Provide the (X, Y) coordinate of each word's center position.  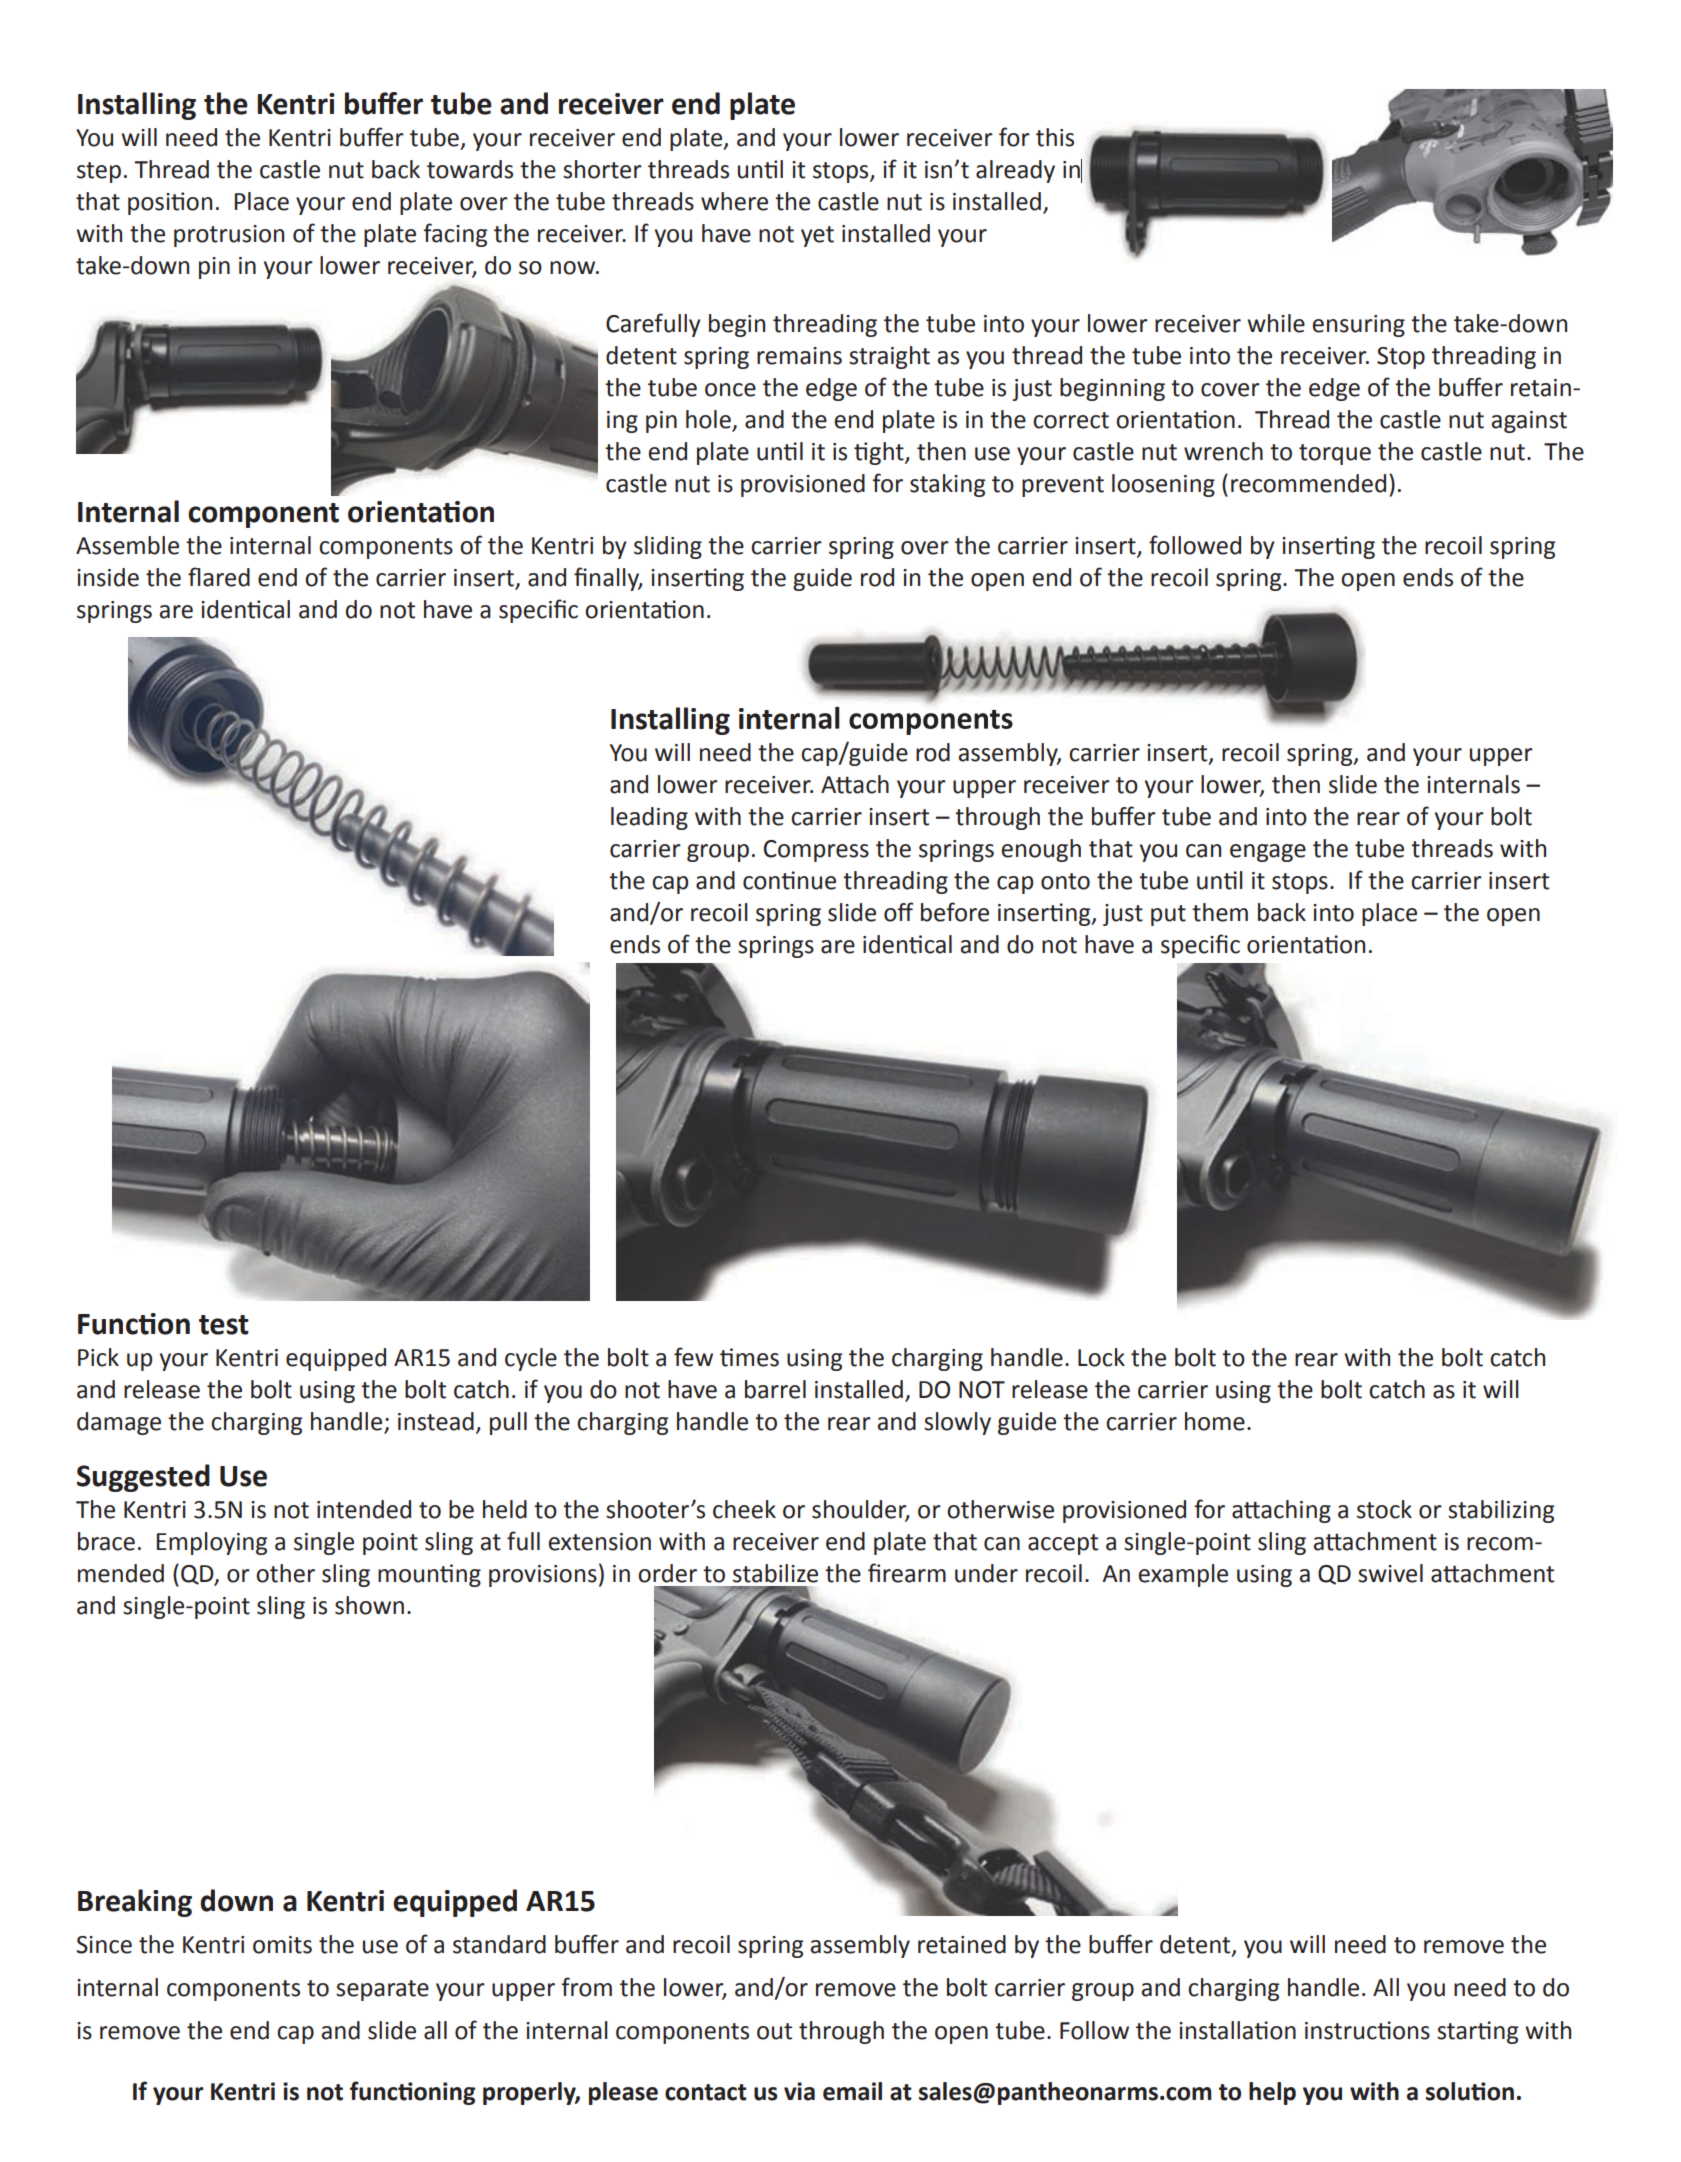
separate (382, 1990)
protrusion (229, 236)
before (955, 912)
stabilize (775, 1573)
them (1220, 912)
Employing (212, 1543)
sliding (668, 547)
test (224, 1325)
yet (817, 236)
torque (1335, 454)
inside (108, 577)
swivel (1390, 1573)
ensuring (1359, 326)
